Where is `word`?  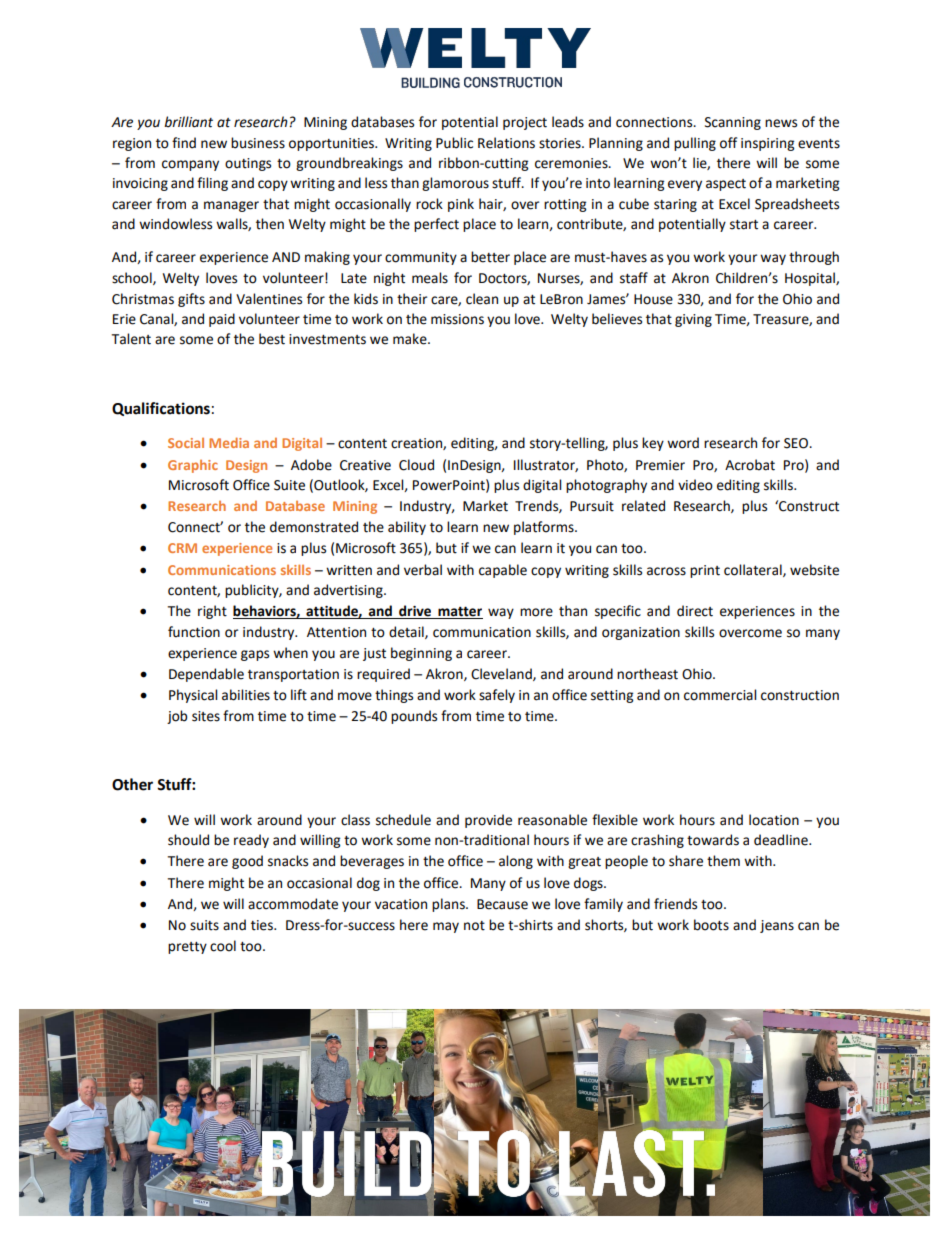 word is located at coordinates (683, 443).
